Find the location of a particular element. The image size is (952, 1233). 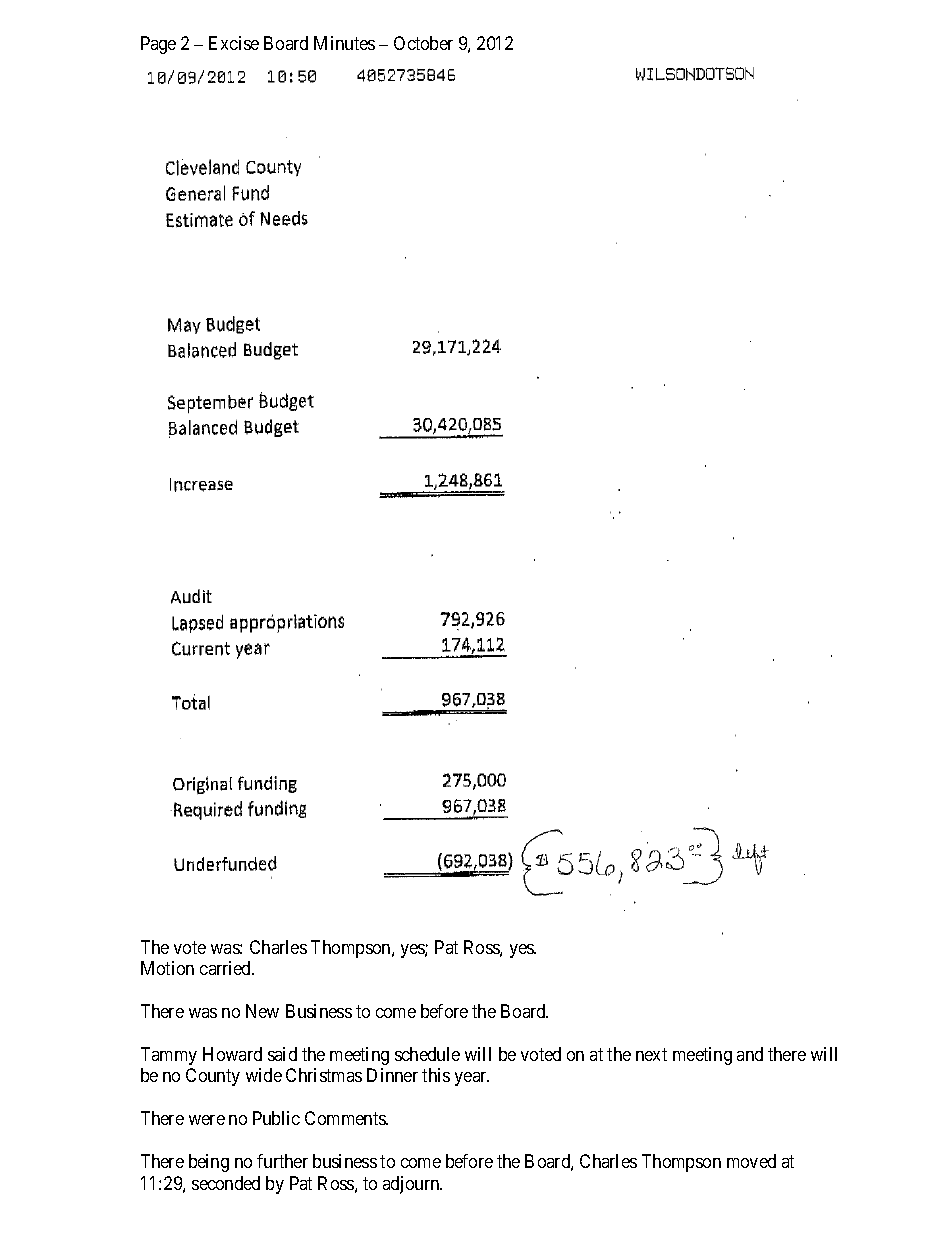

being is located at coordinates (209, 1163).
